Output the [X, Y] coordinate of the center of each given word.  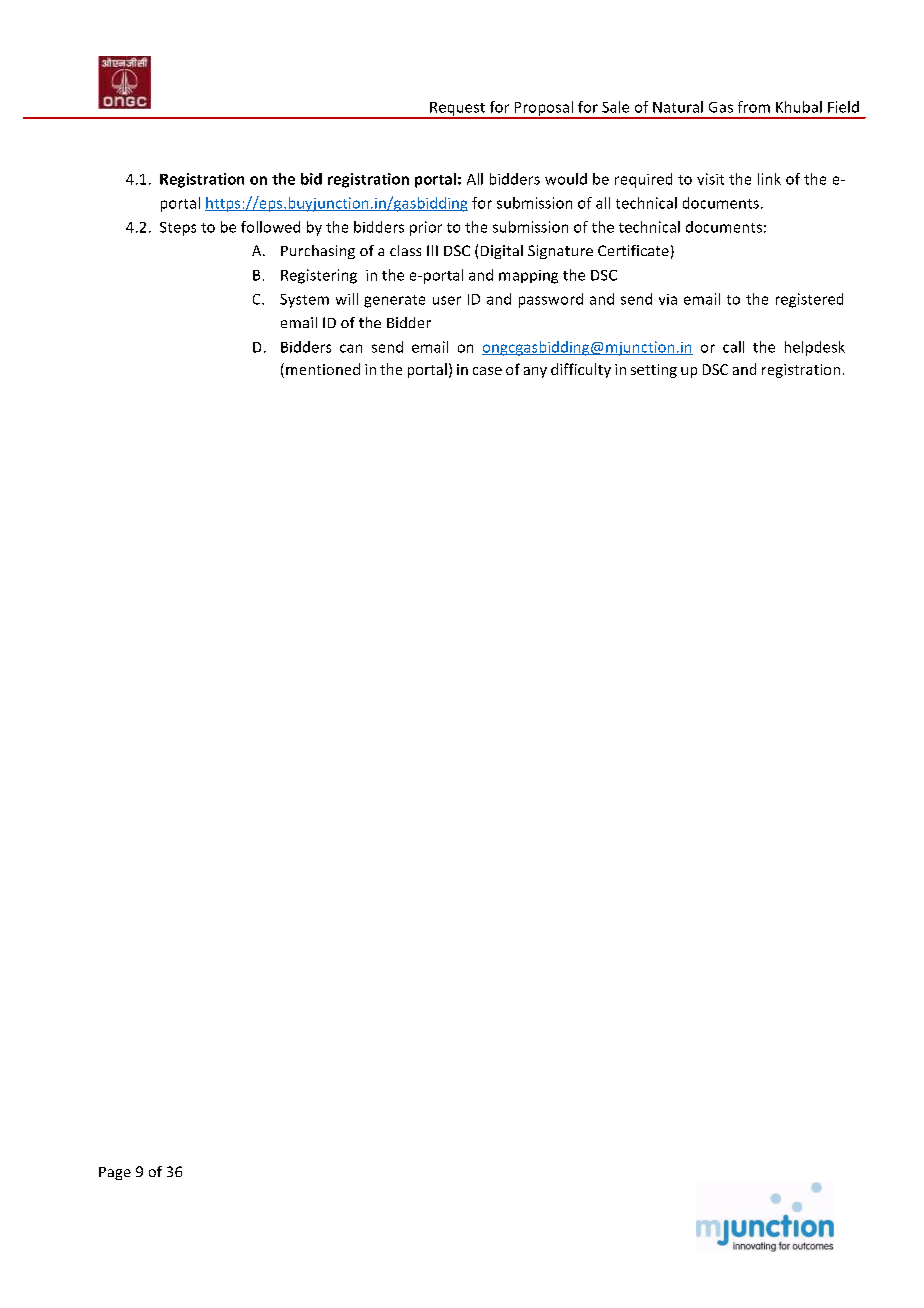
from [754, 107]
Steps [178, 229]
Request [457, 110]
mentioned [323, 369]
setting [654, 371]
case [487, 371]
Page [115, 1173]
